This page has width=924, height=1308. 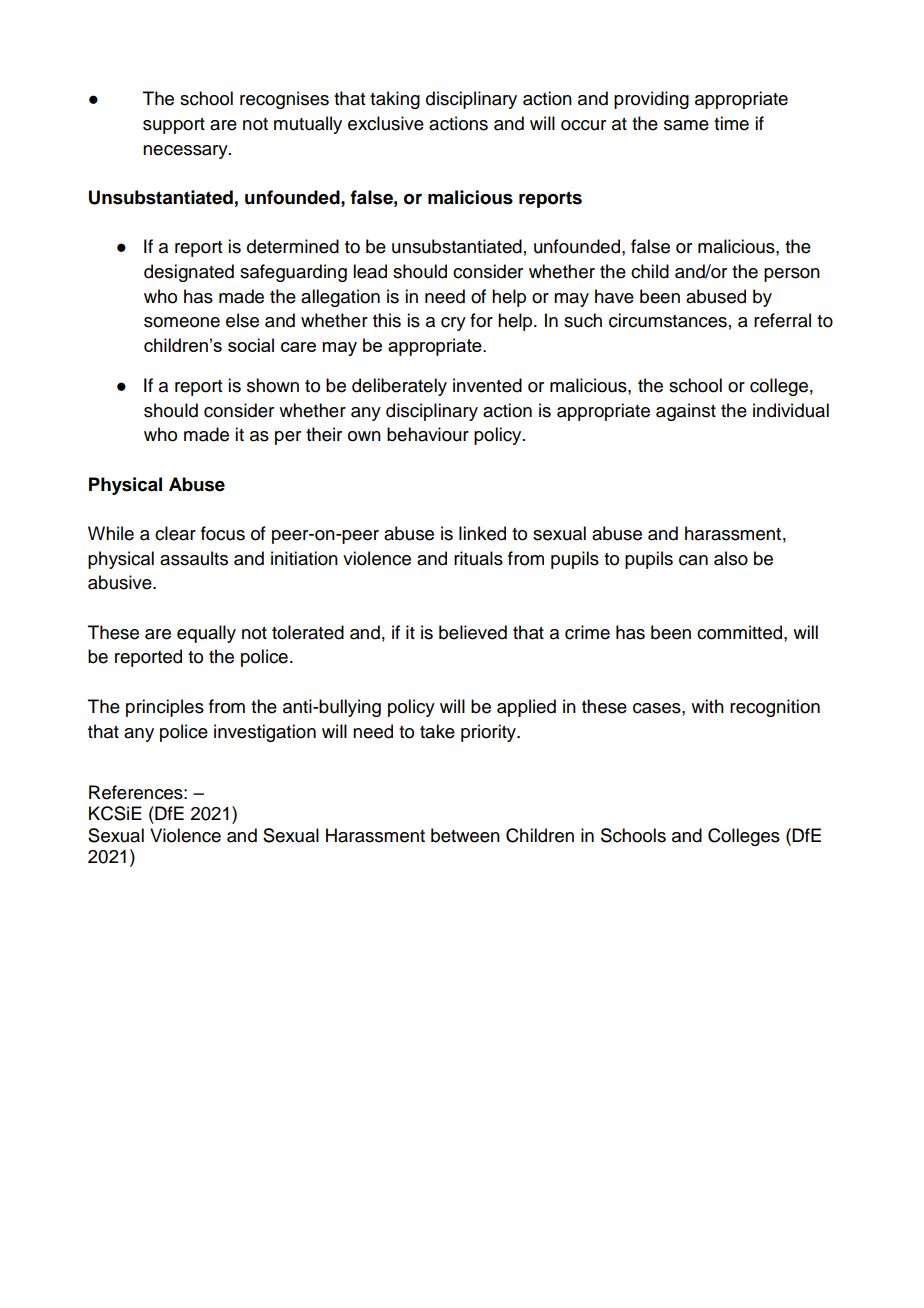 What do you see at coordinates (731, 558) in the page?
I see `also` at bounding box center [731, 558].
